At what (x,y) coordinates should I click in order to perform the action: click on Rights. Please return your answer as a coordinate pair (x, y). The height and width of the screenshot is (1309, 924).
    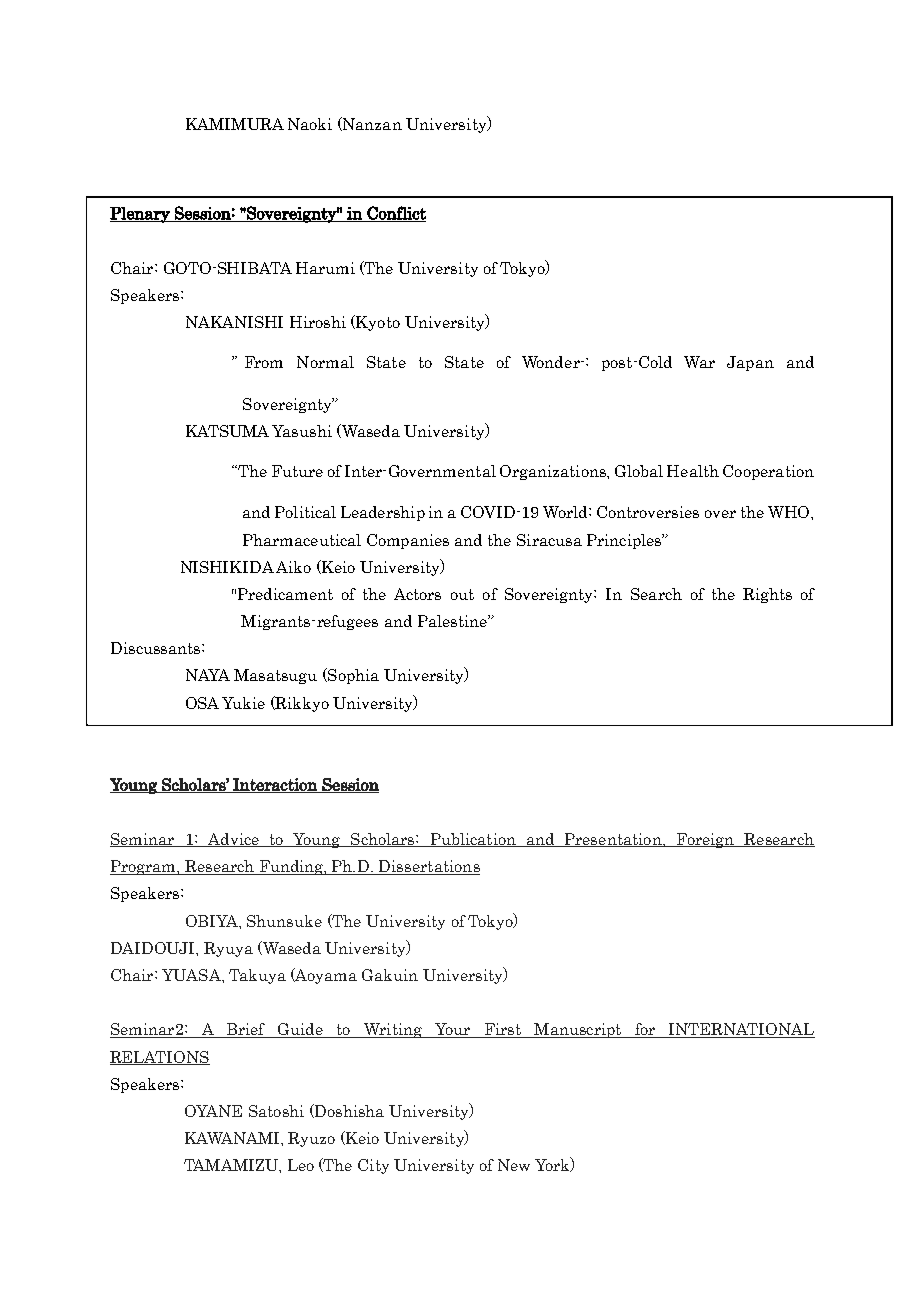
    Looking at the image, I should click on (767, 595).
